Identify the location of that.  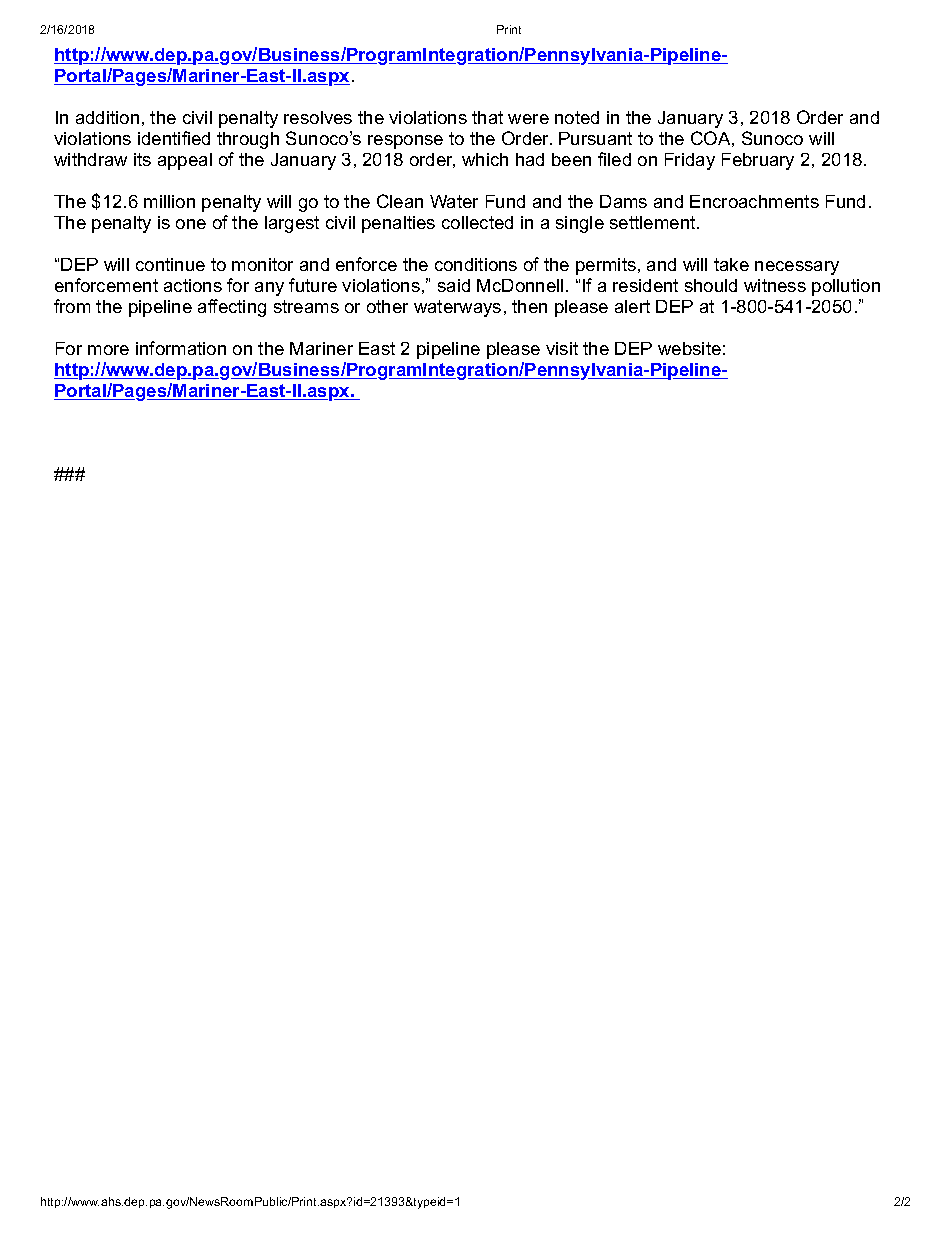
(487, 117).
